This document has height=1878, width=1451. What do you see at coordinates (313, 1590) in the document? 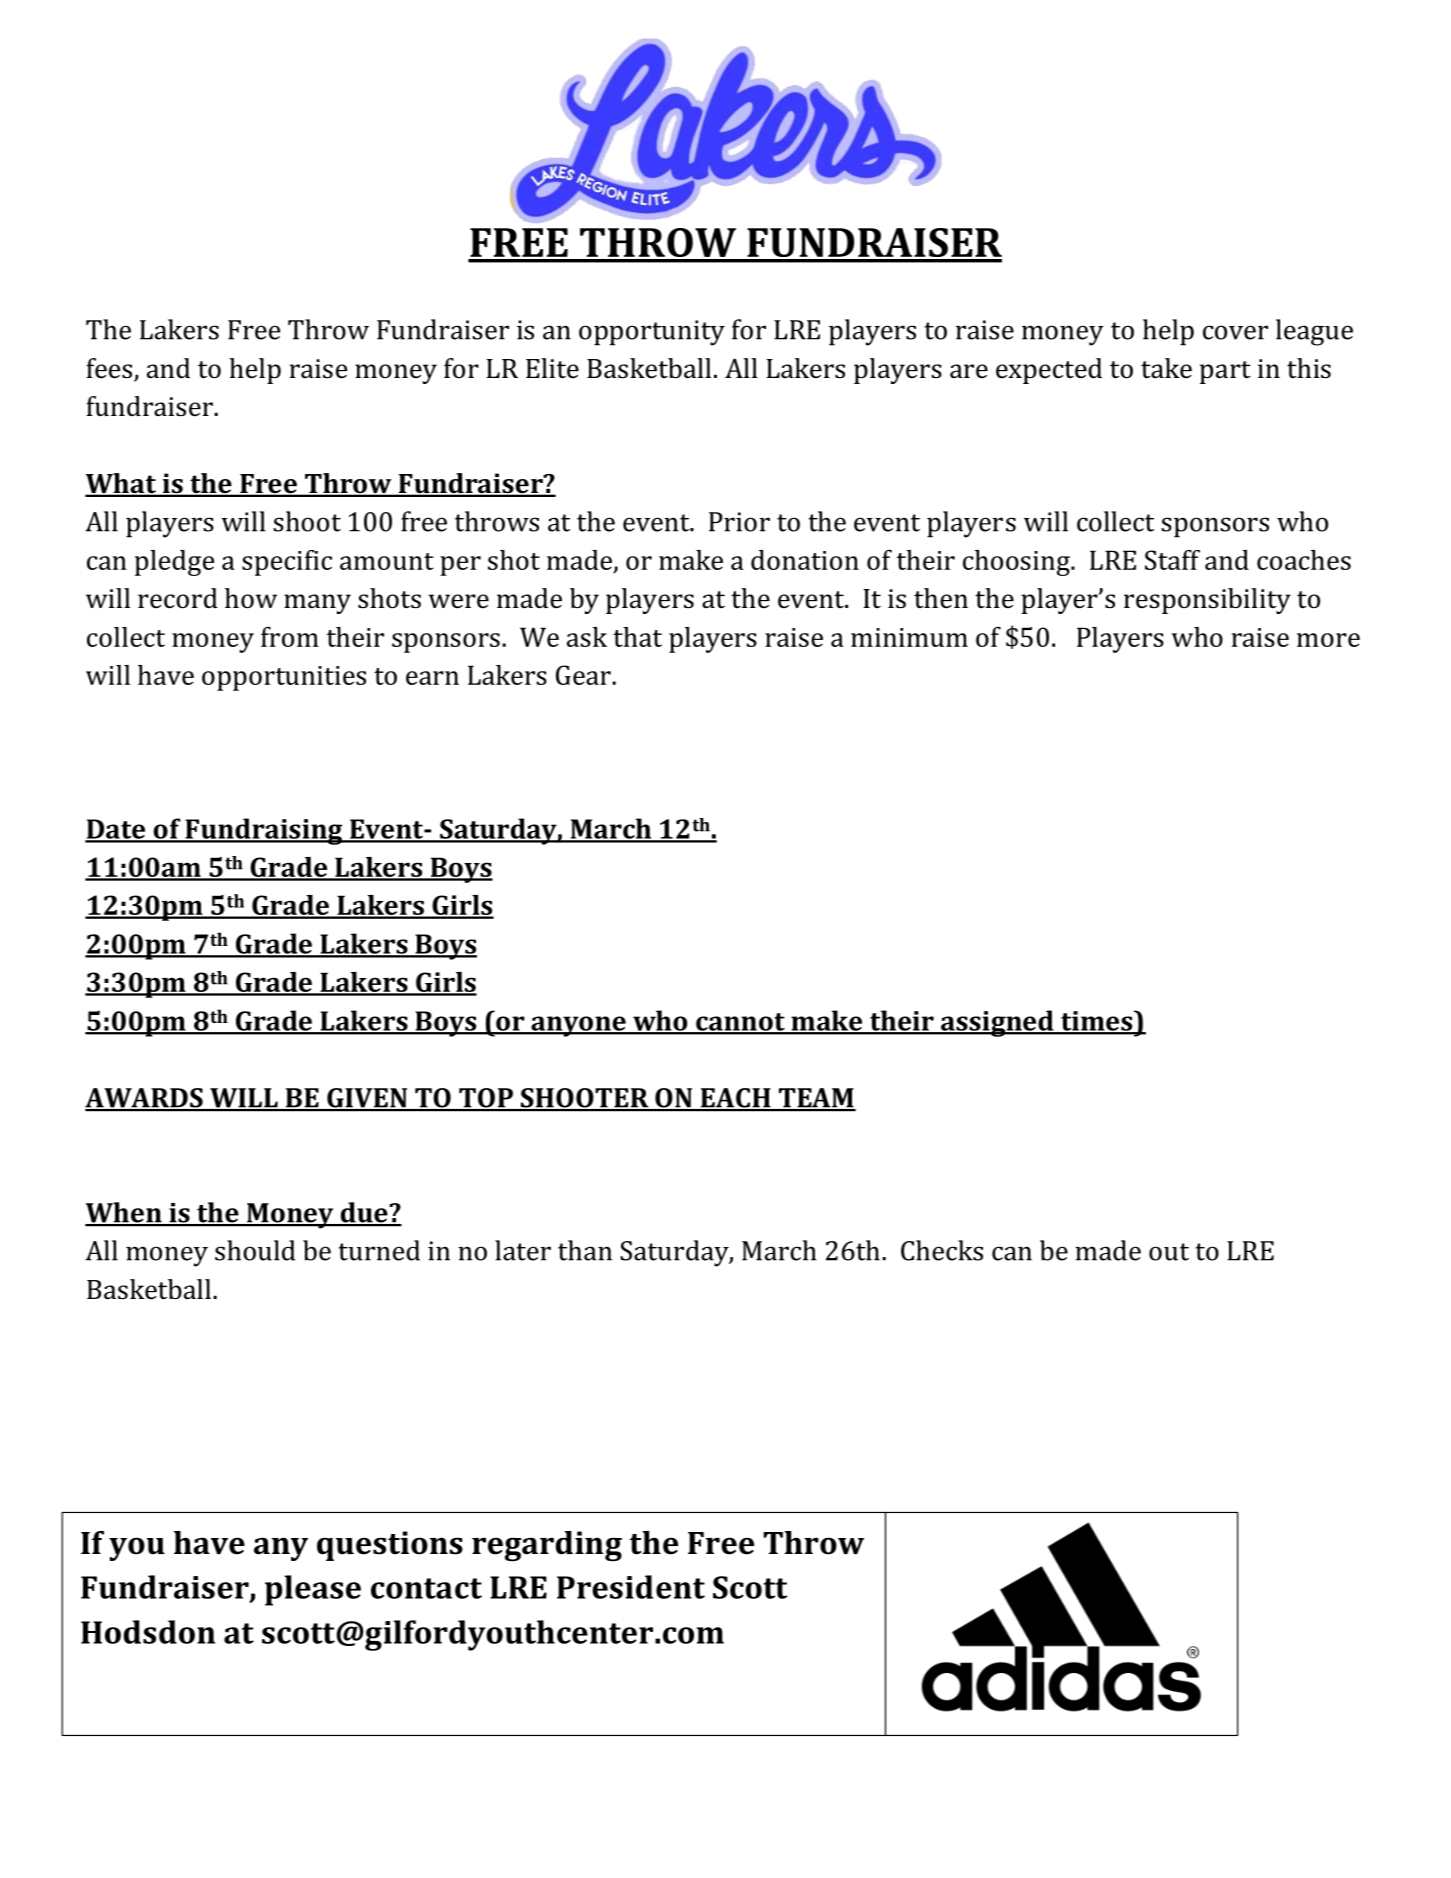
I see `please` at bounding box center [313, 1590].
